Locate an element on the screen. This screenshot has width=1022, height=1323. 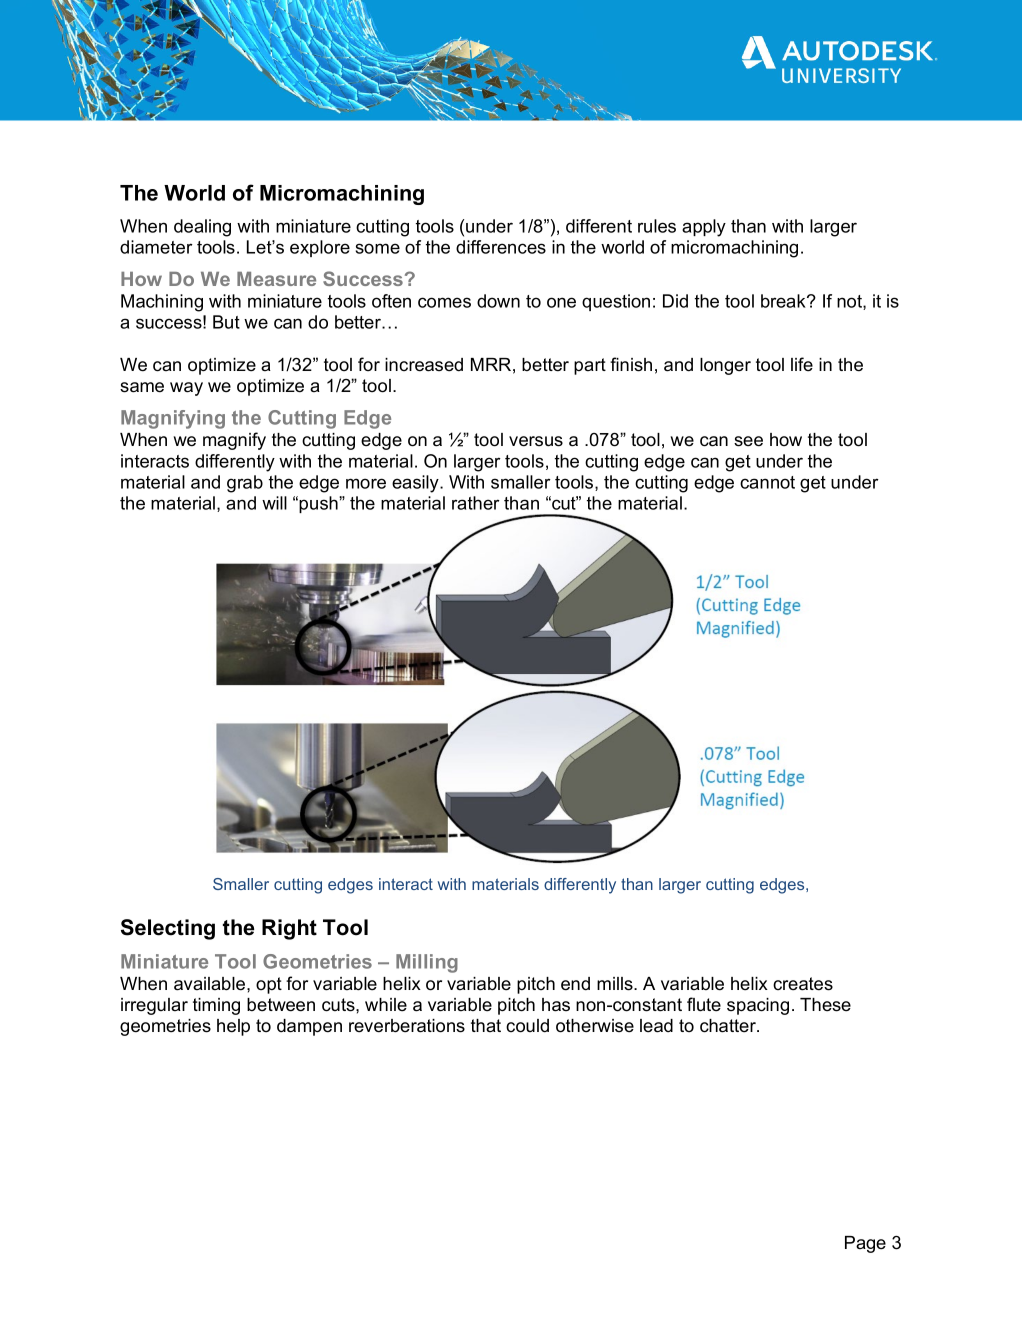
could is located at coordinates (527, 1026).
